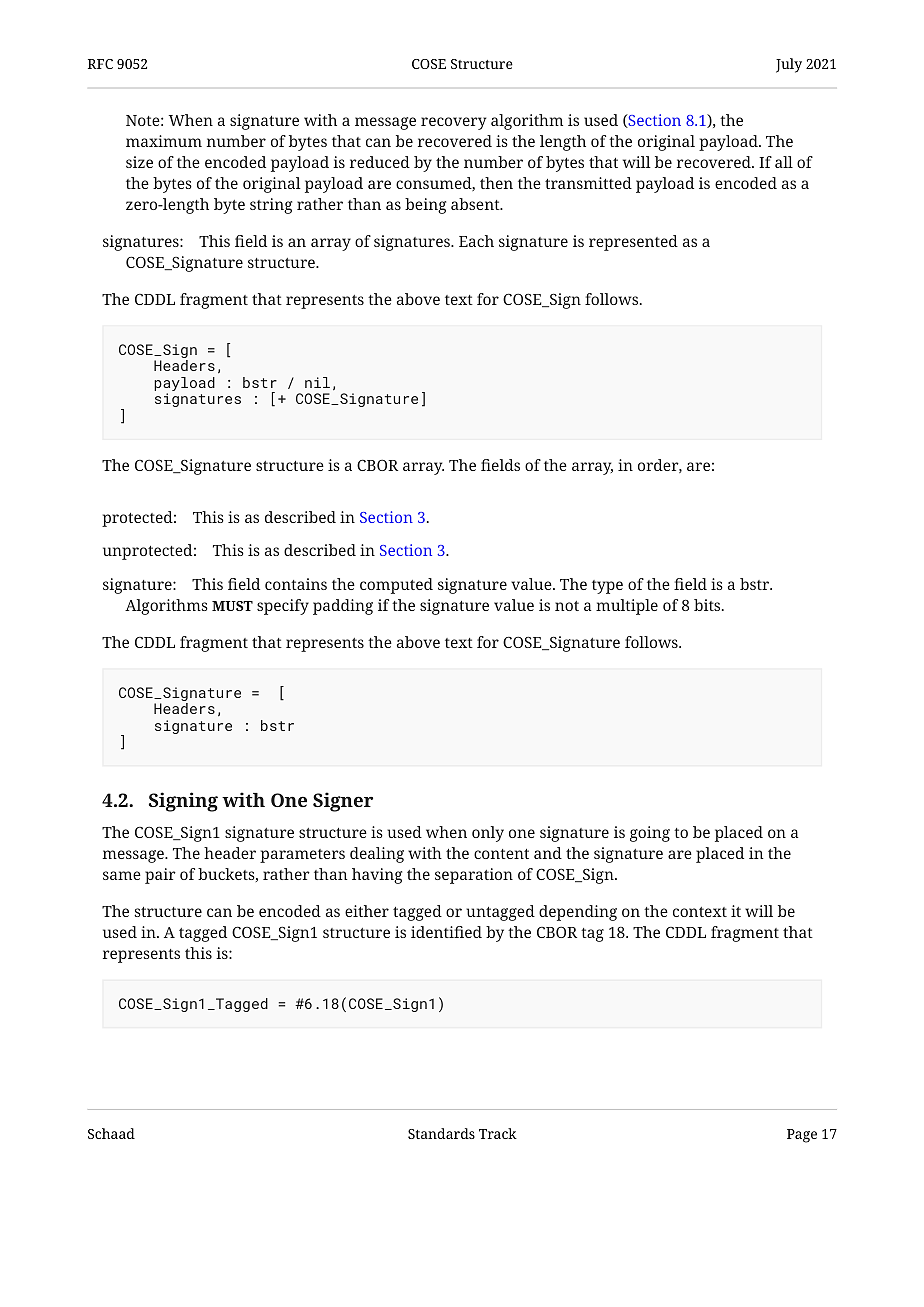 This screenshot has width=924, height=1307. Describe the element at coordinates (164, 141) in the screenshot. I see `maximum` at that location.
